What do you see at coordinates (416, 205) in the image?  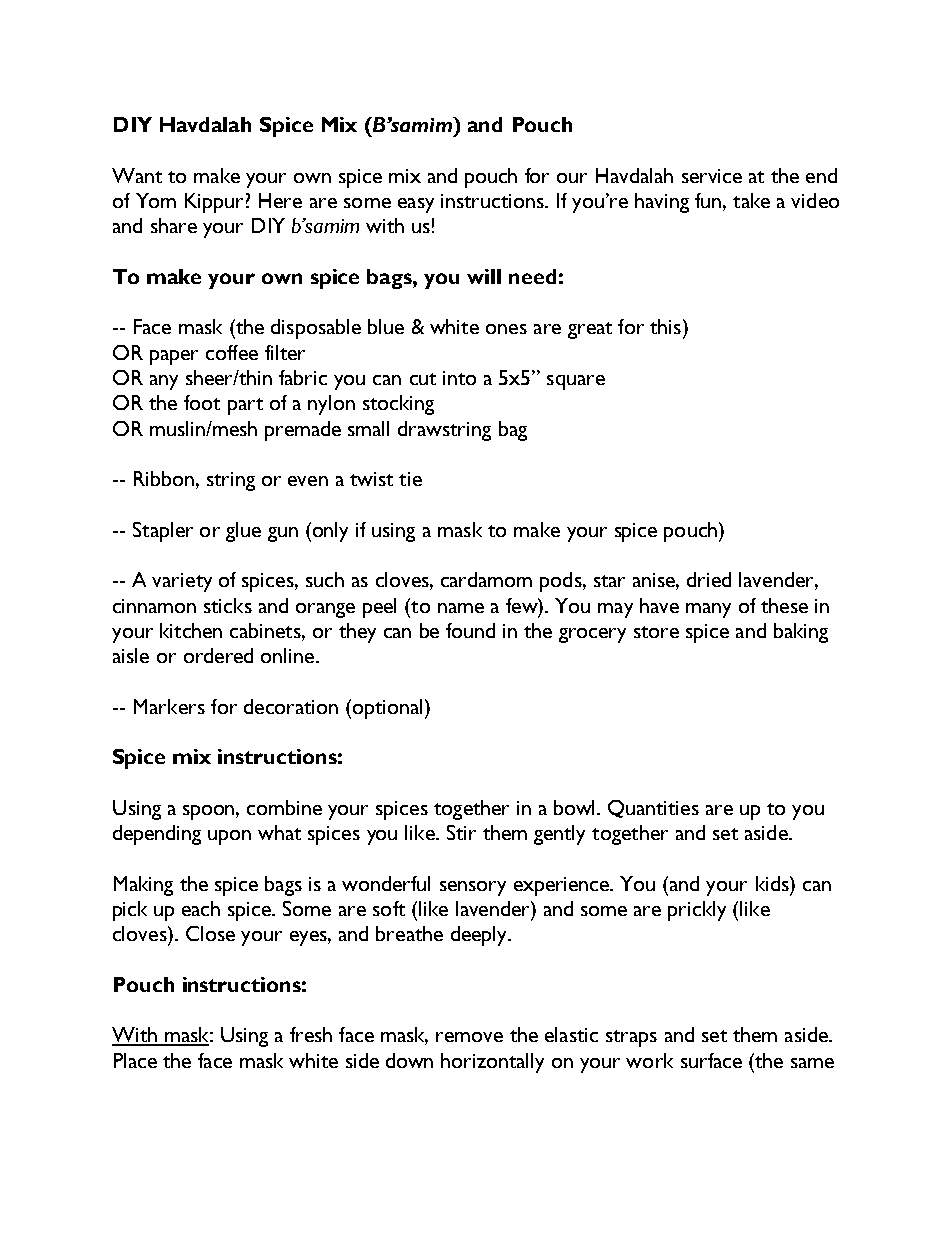 I see `easy` at bounding box center [416, 205].
